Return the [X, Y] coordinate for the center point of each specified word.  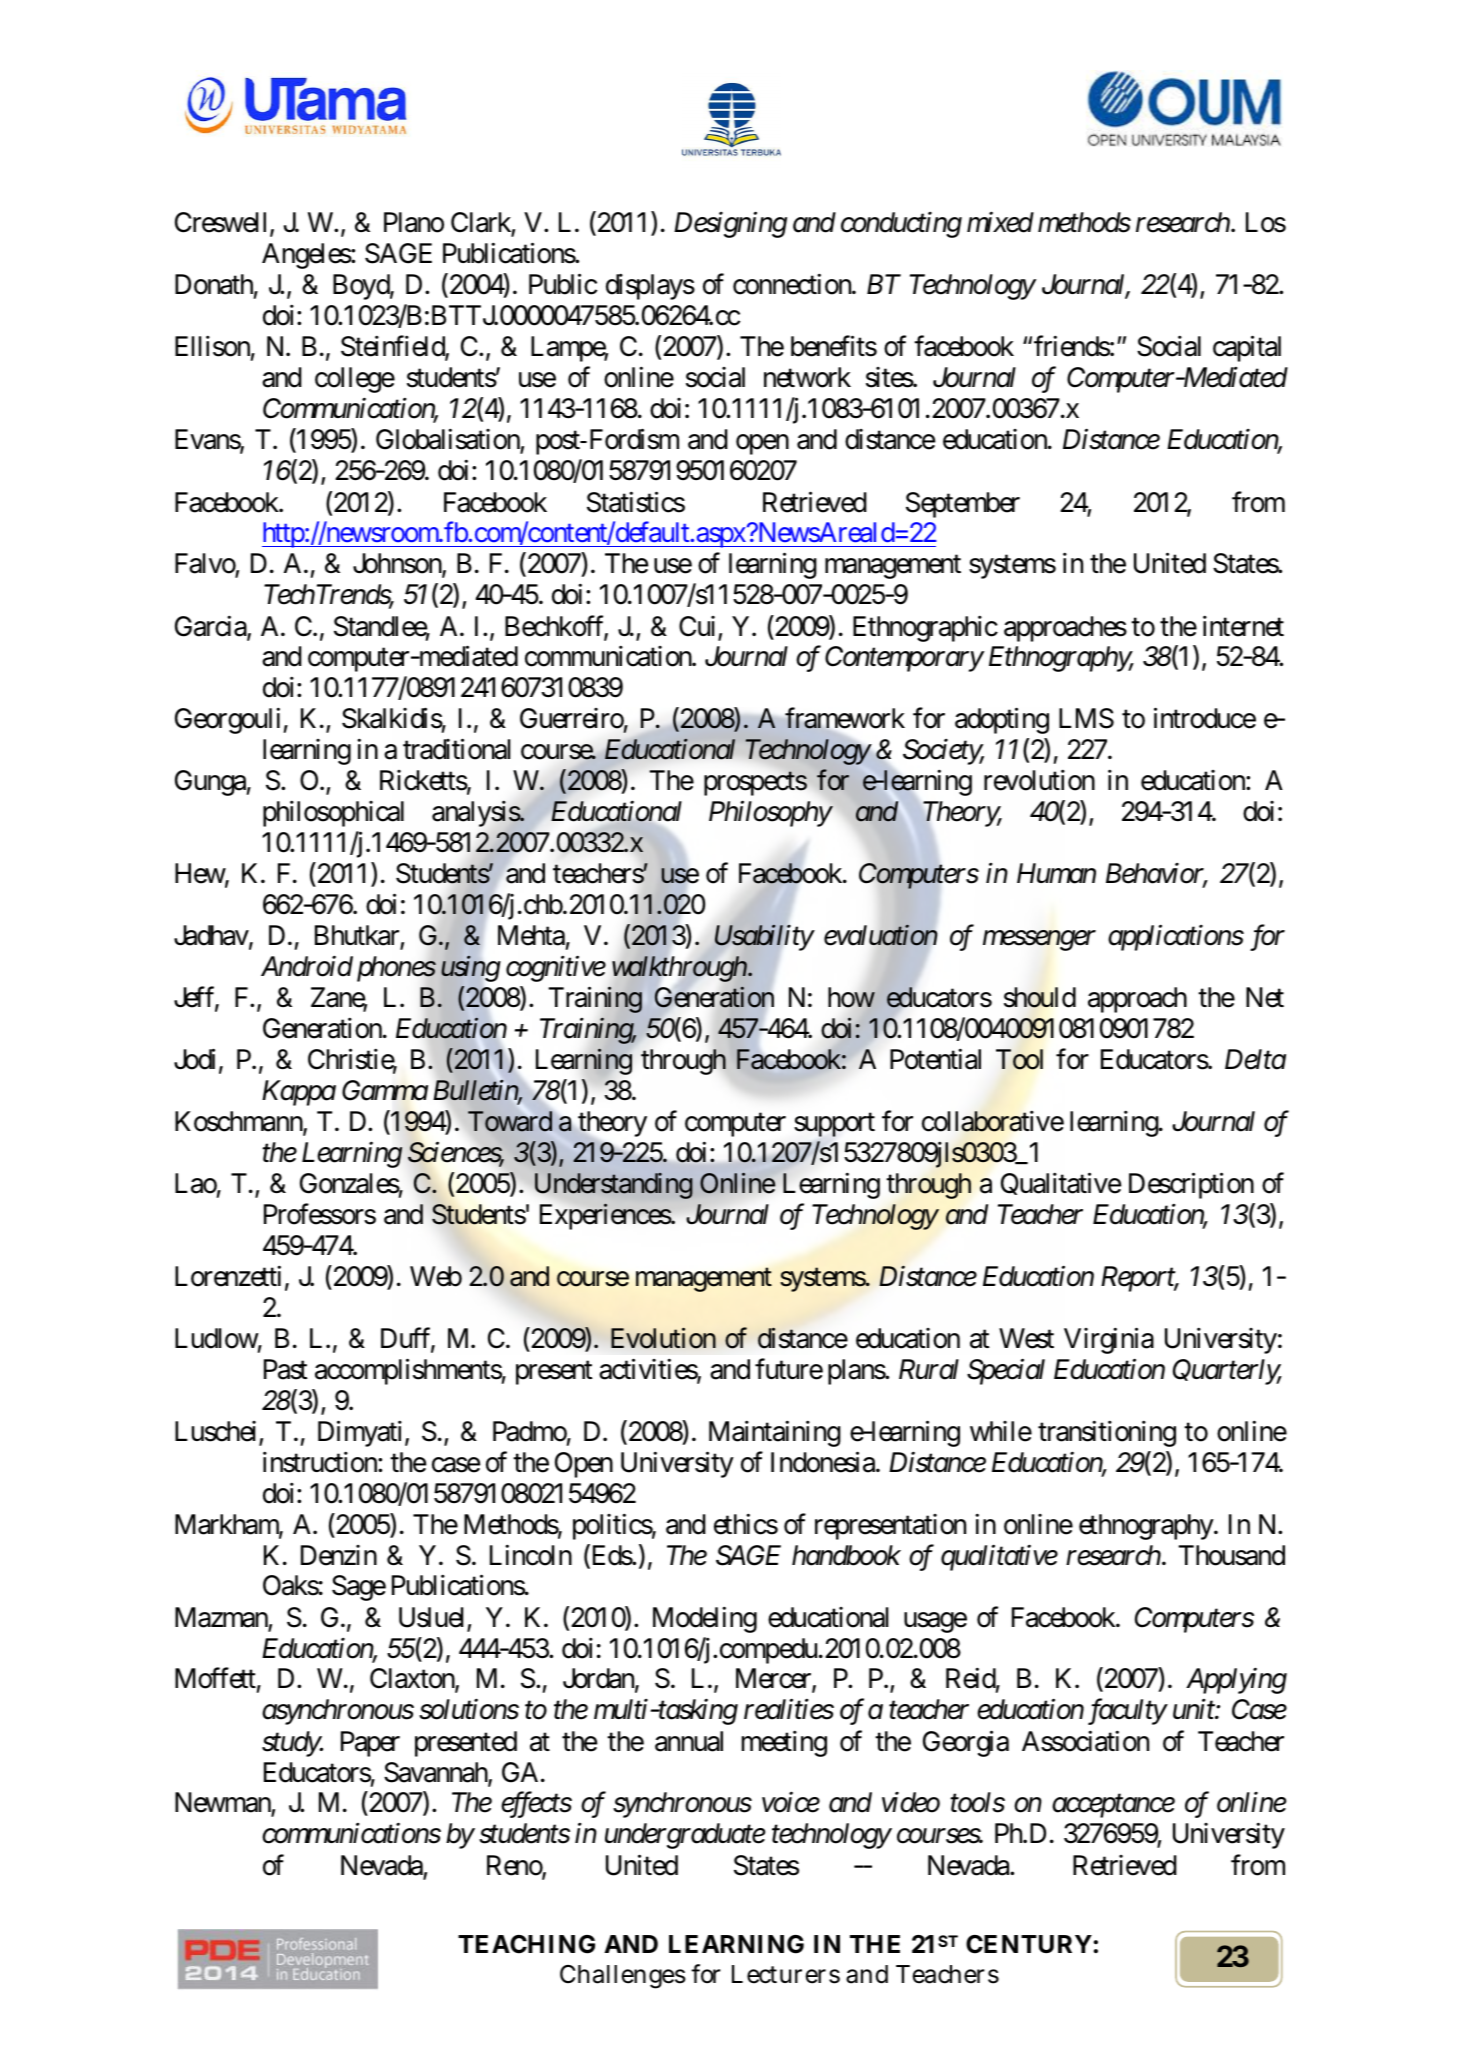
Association [1085, 1741]
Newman [223, 1804]
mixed [1000, 222]
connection [793, 284]
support [834, 1125]
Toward [510, 1121]
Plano [414, 222]
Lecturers [786, 1974]
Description [1191, 1185]
